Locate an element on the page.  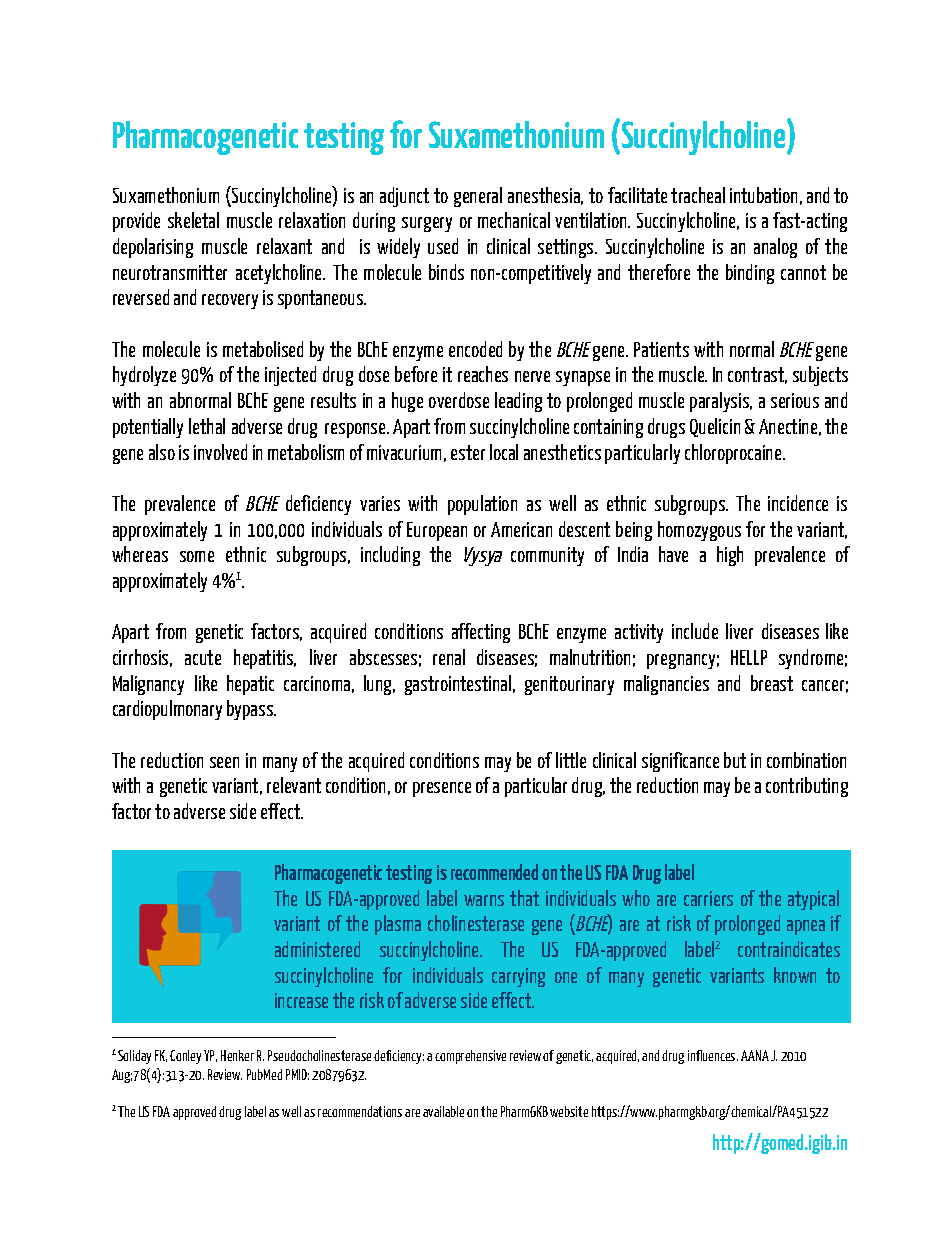
administered is located at coordinates (317, 949).
